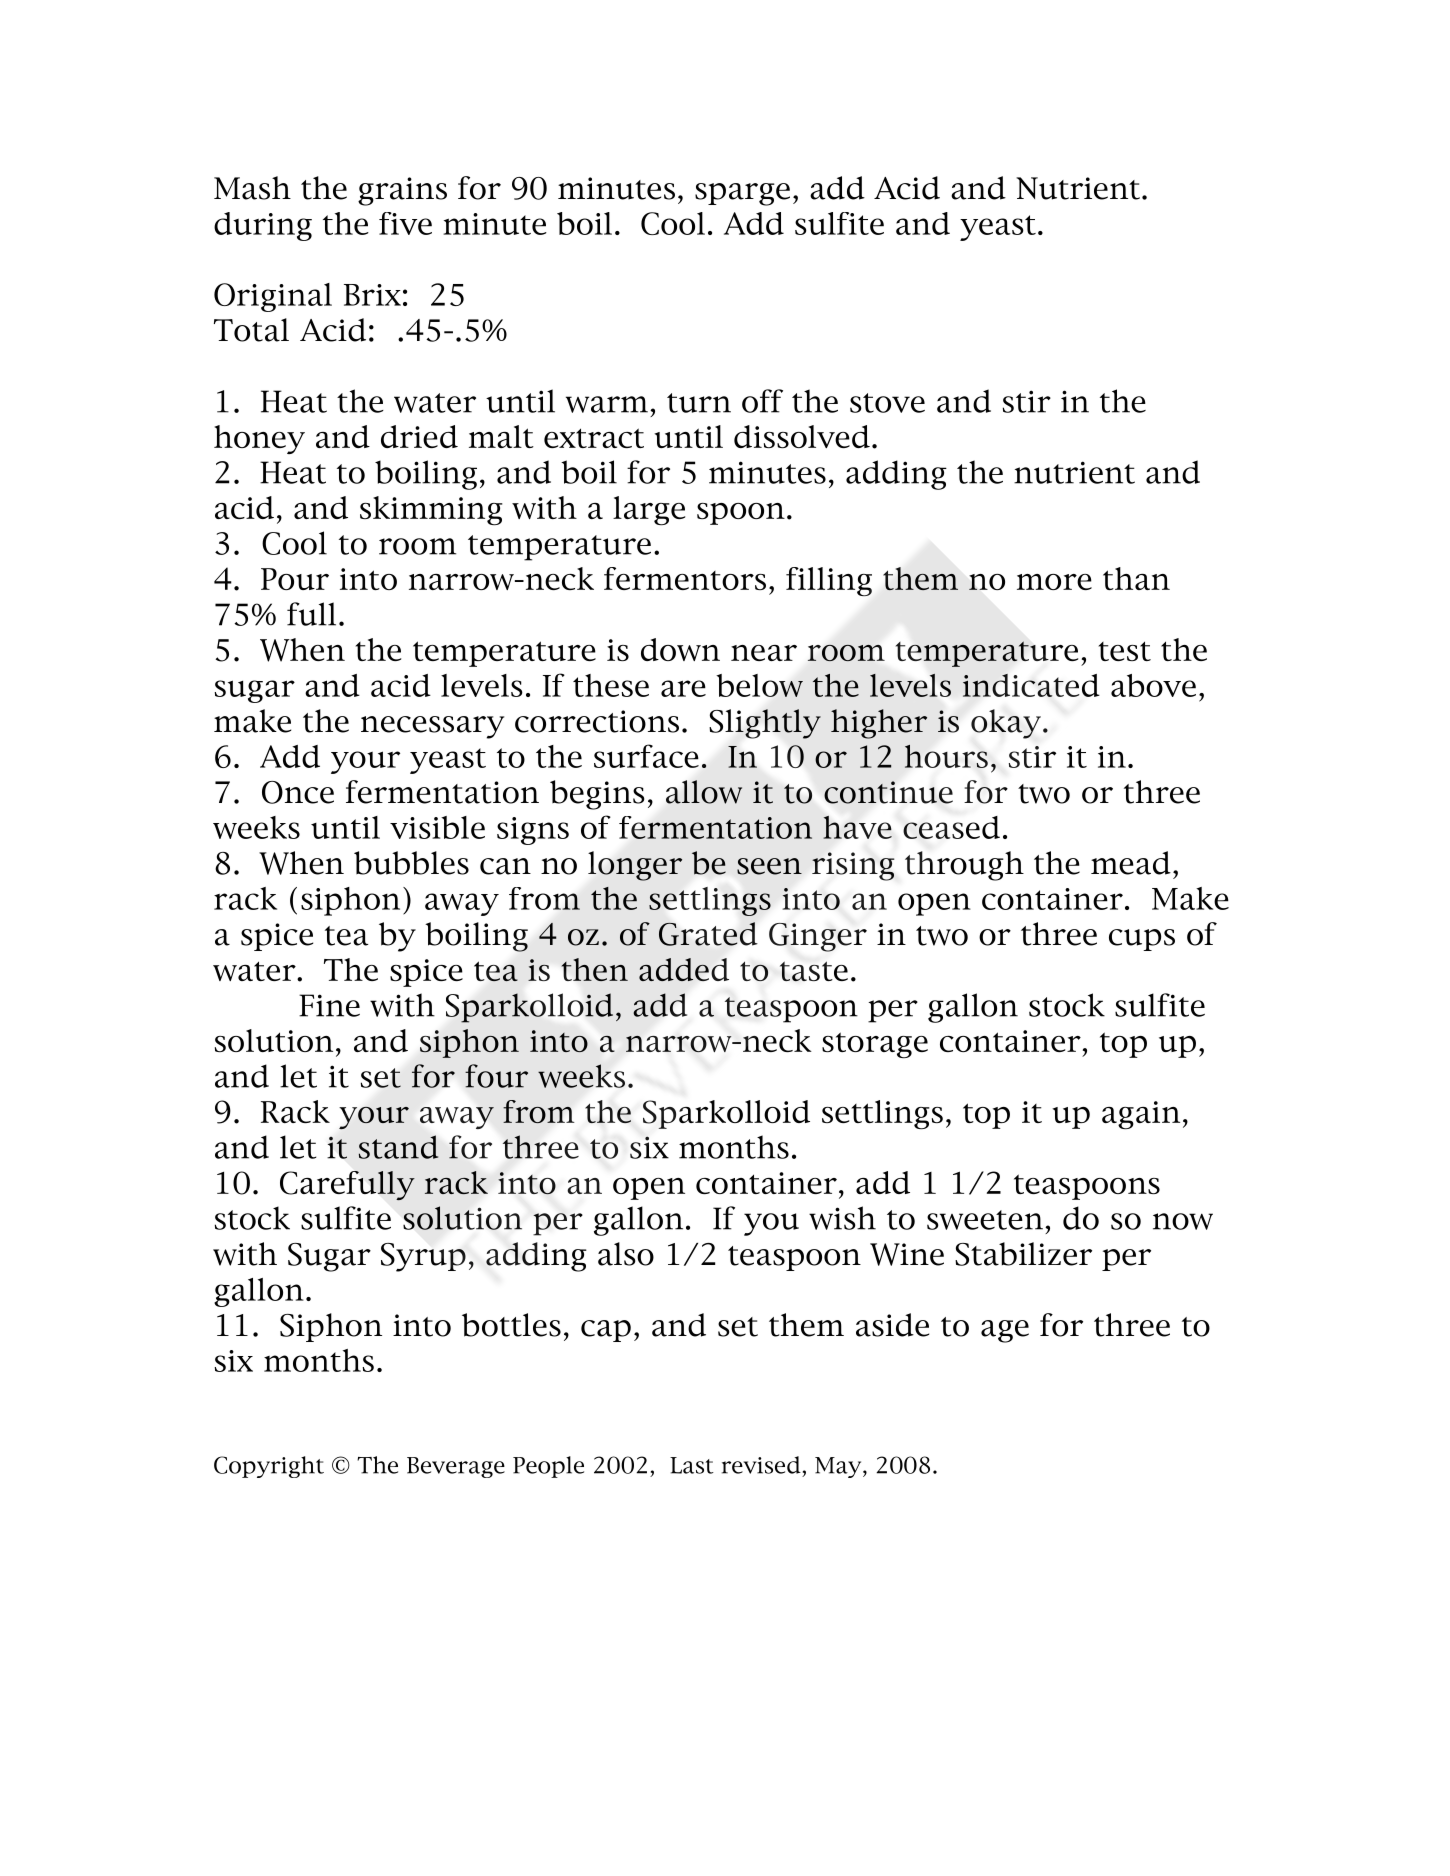 This screenshot has width=1450, height=1876. Describe the element at coordinates (887, 403) in the screenshot. I see `stove` at that location.
